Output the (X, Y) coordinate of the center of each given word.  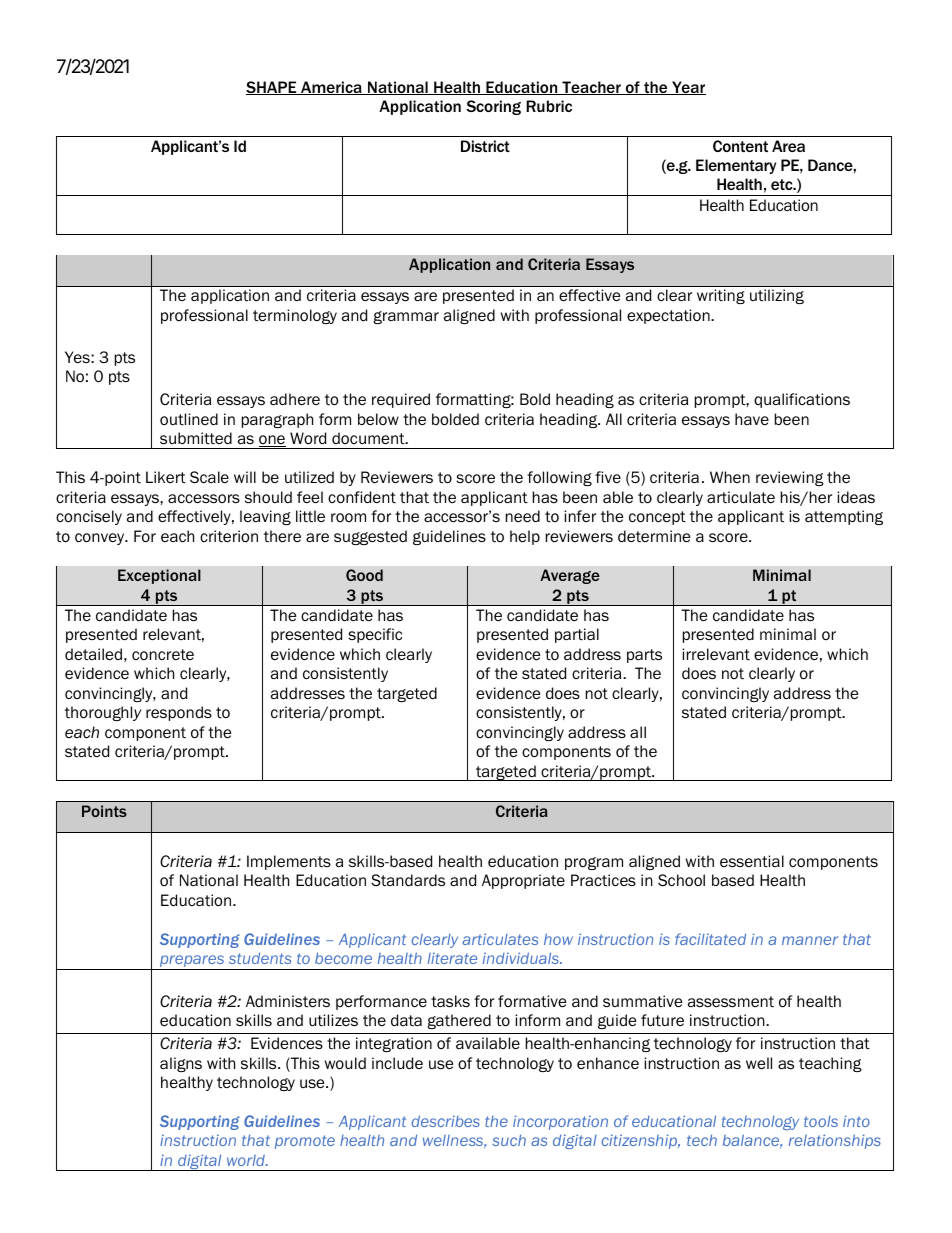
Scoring (493, 107)
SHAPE (272, 88)
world (247, 1160)
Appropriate (523, 881)
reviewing (790, 478)
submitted (196, 438)
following (559, 478)
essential (752, 861)
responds (179, 713)
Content (740, 146)
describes (445, 1121)
